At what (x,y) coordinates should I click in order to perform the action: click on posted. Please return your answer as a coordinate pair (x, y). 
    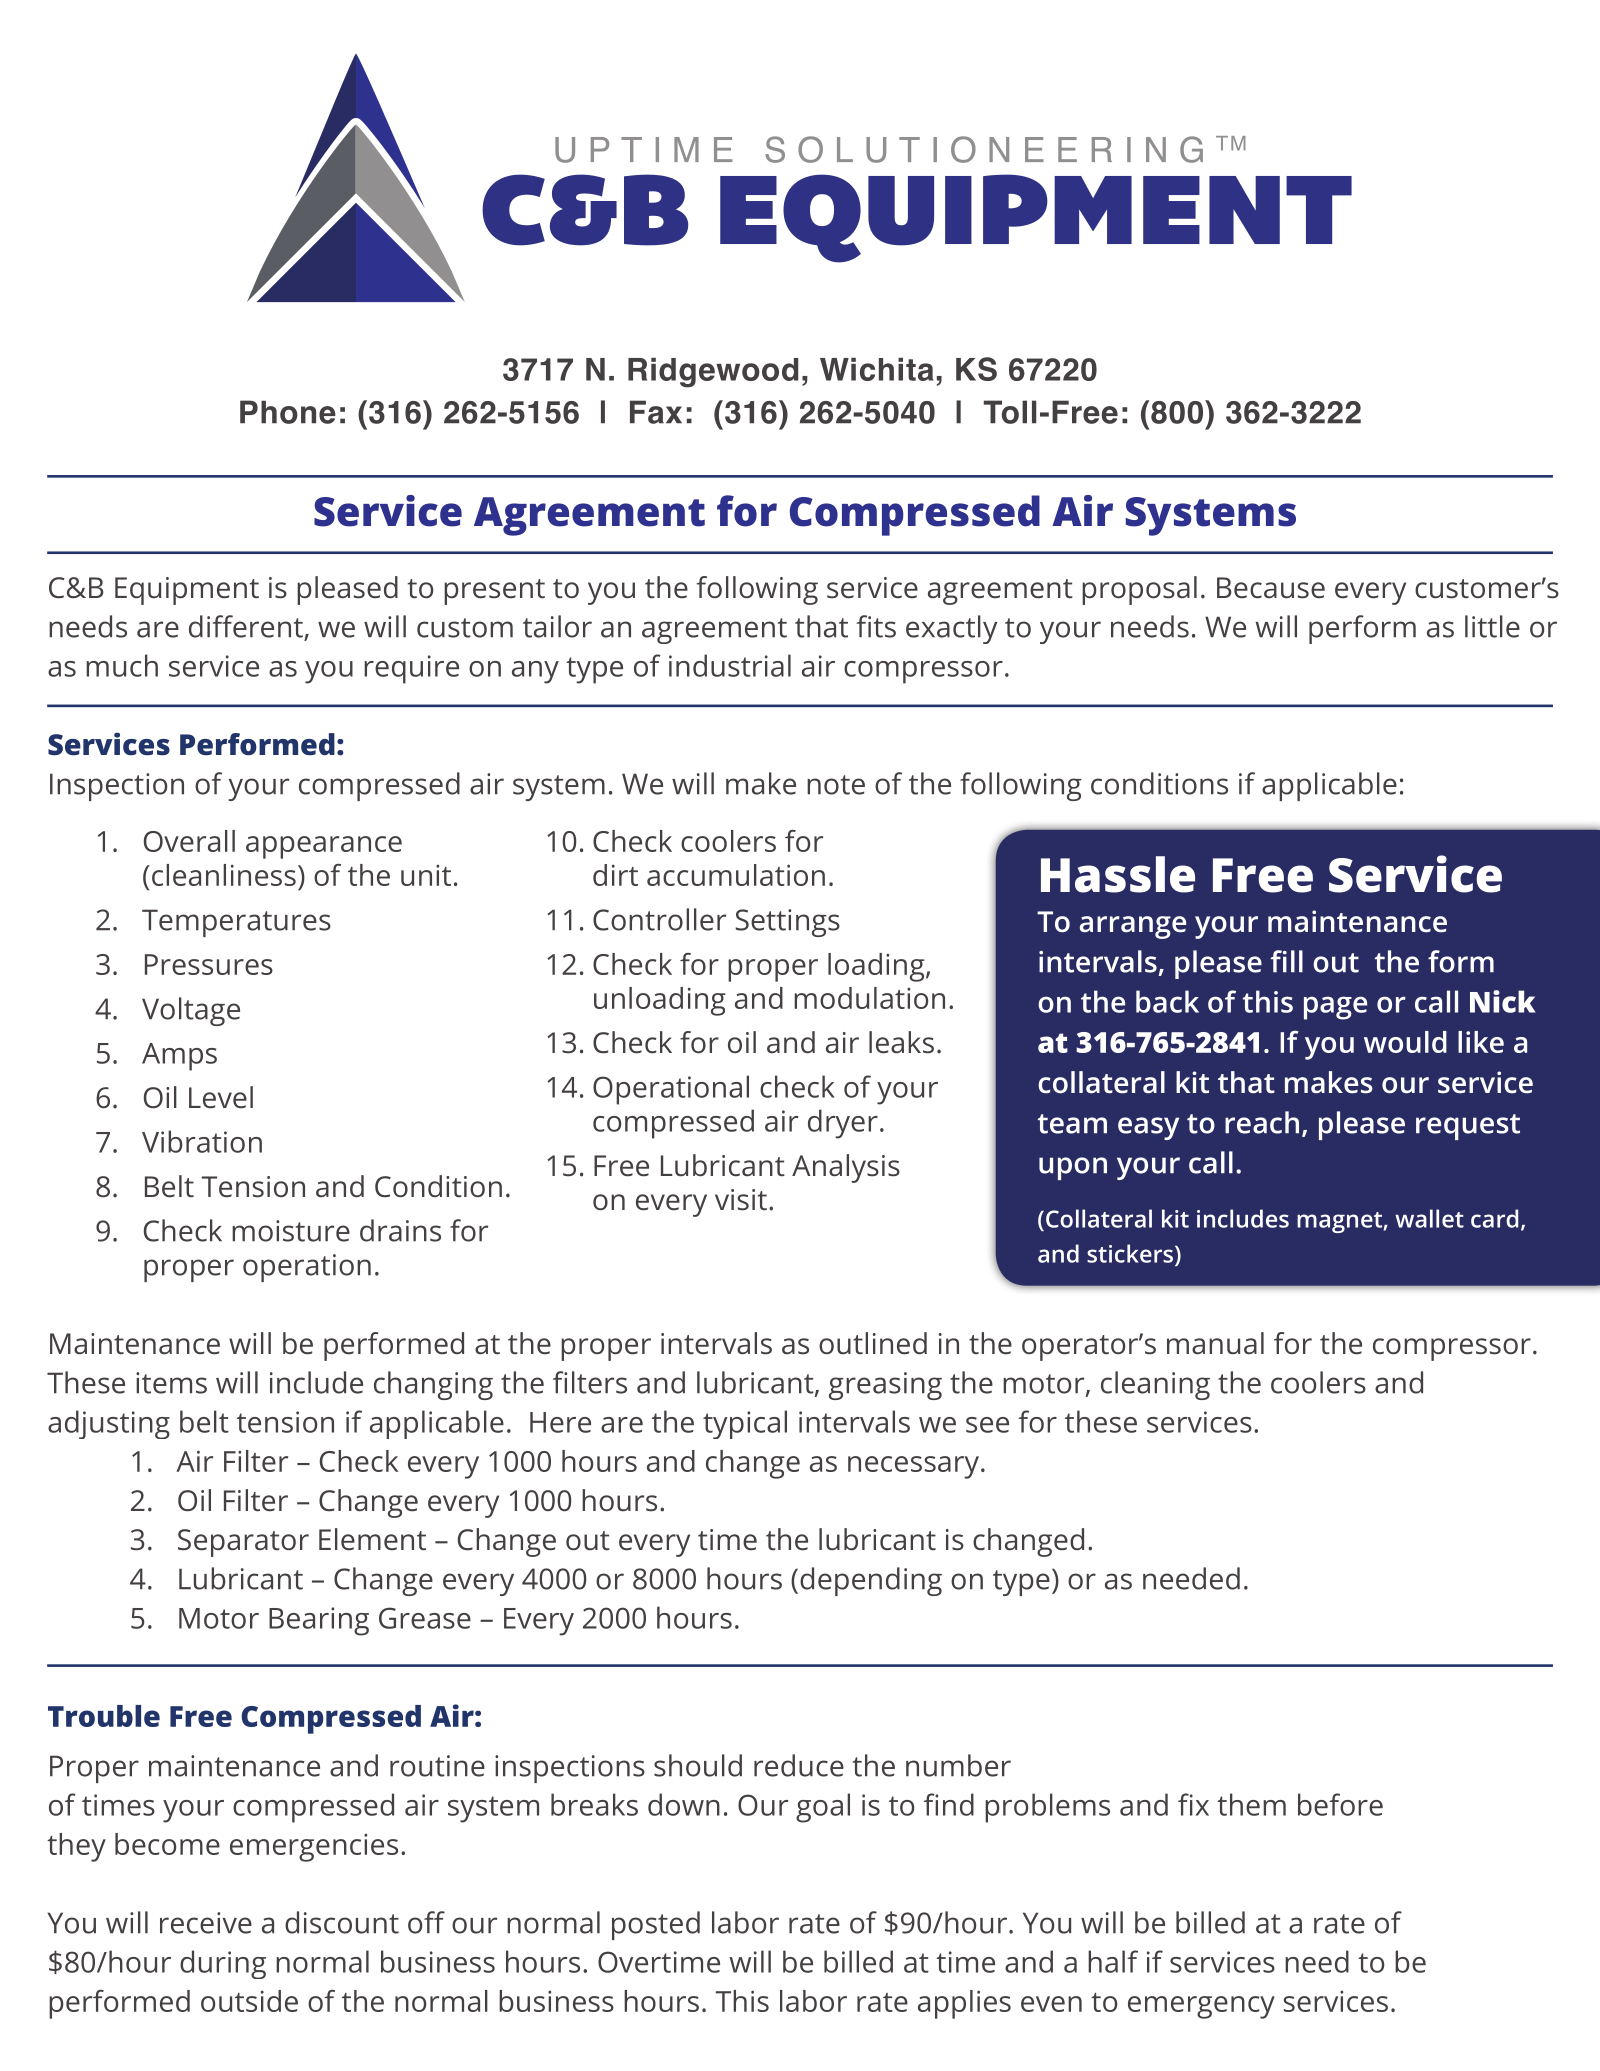
    Looking at the image, I should click on (656, 1925).
